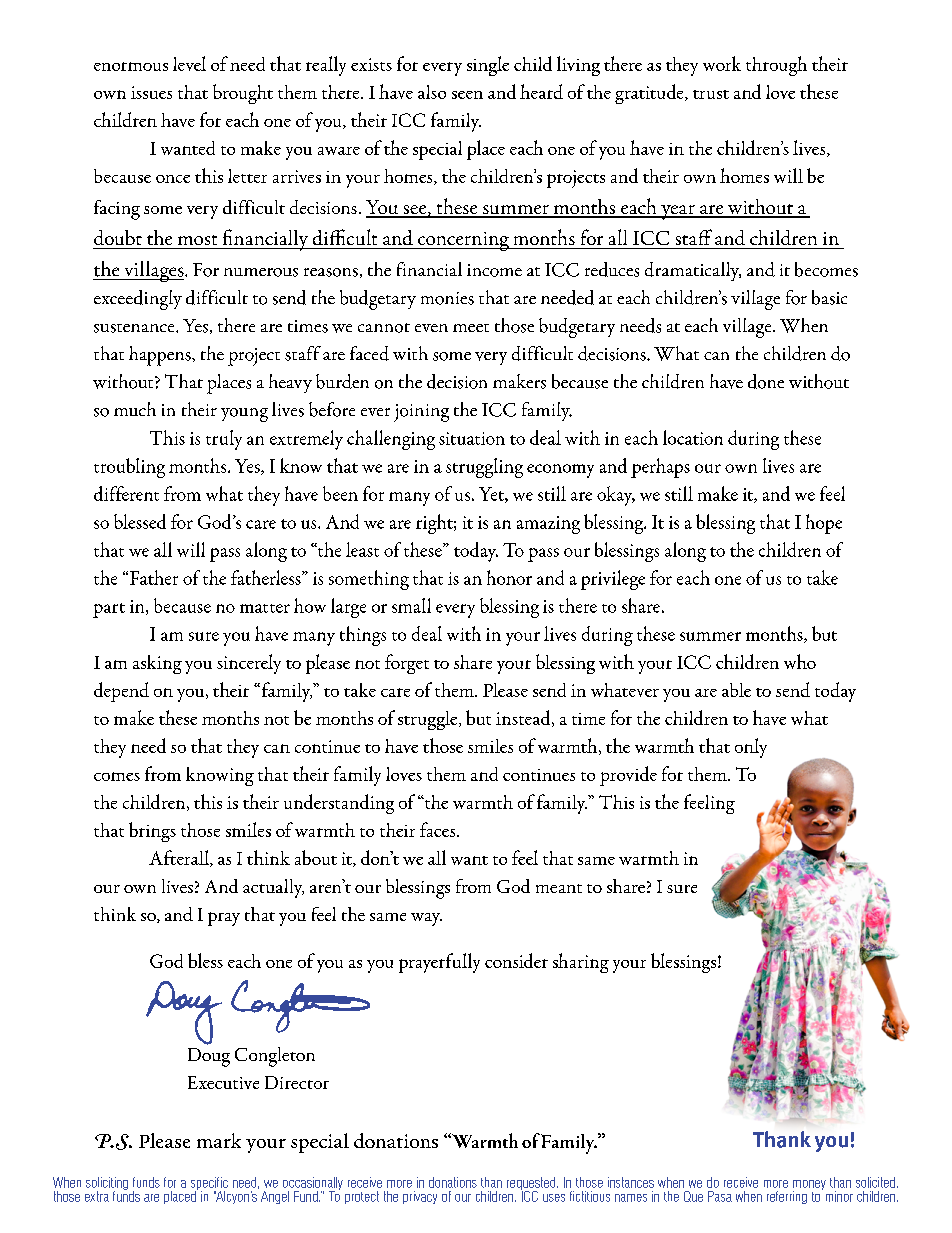 The width and height of the page is (952, 1233). What do you see at coordinates (800, 661) in the page?
I see `who` at bounding box center [800, 661].
